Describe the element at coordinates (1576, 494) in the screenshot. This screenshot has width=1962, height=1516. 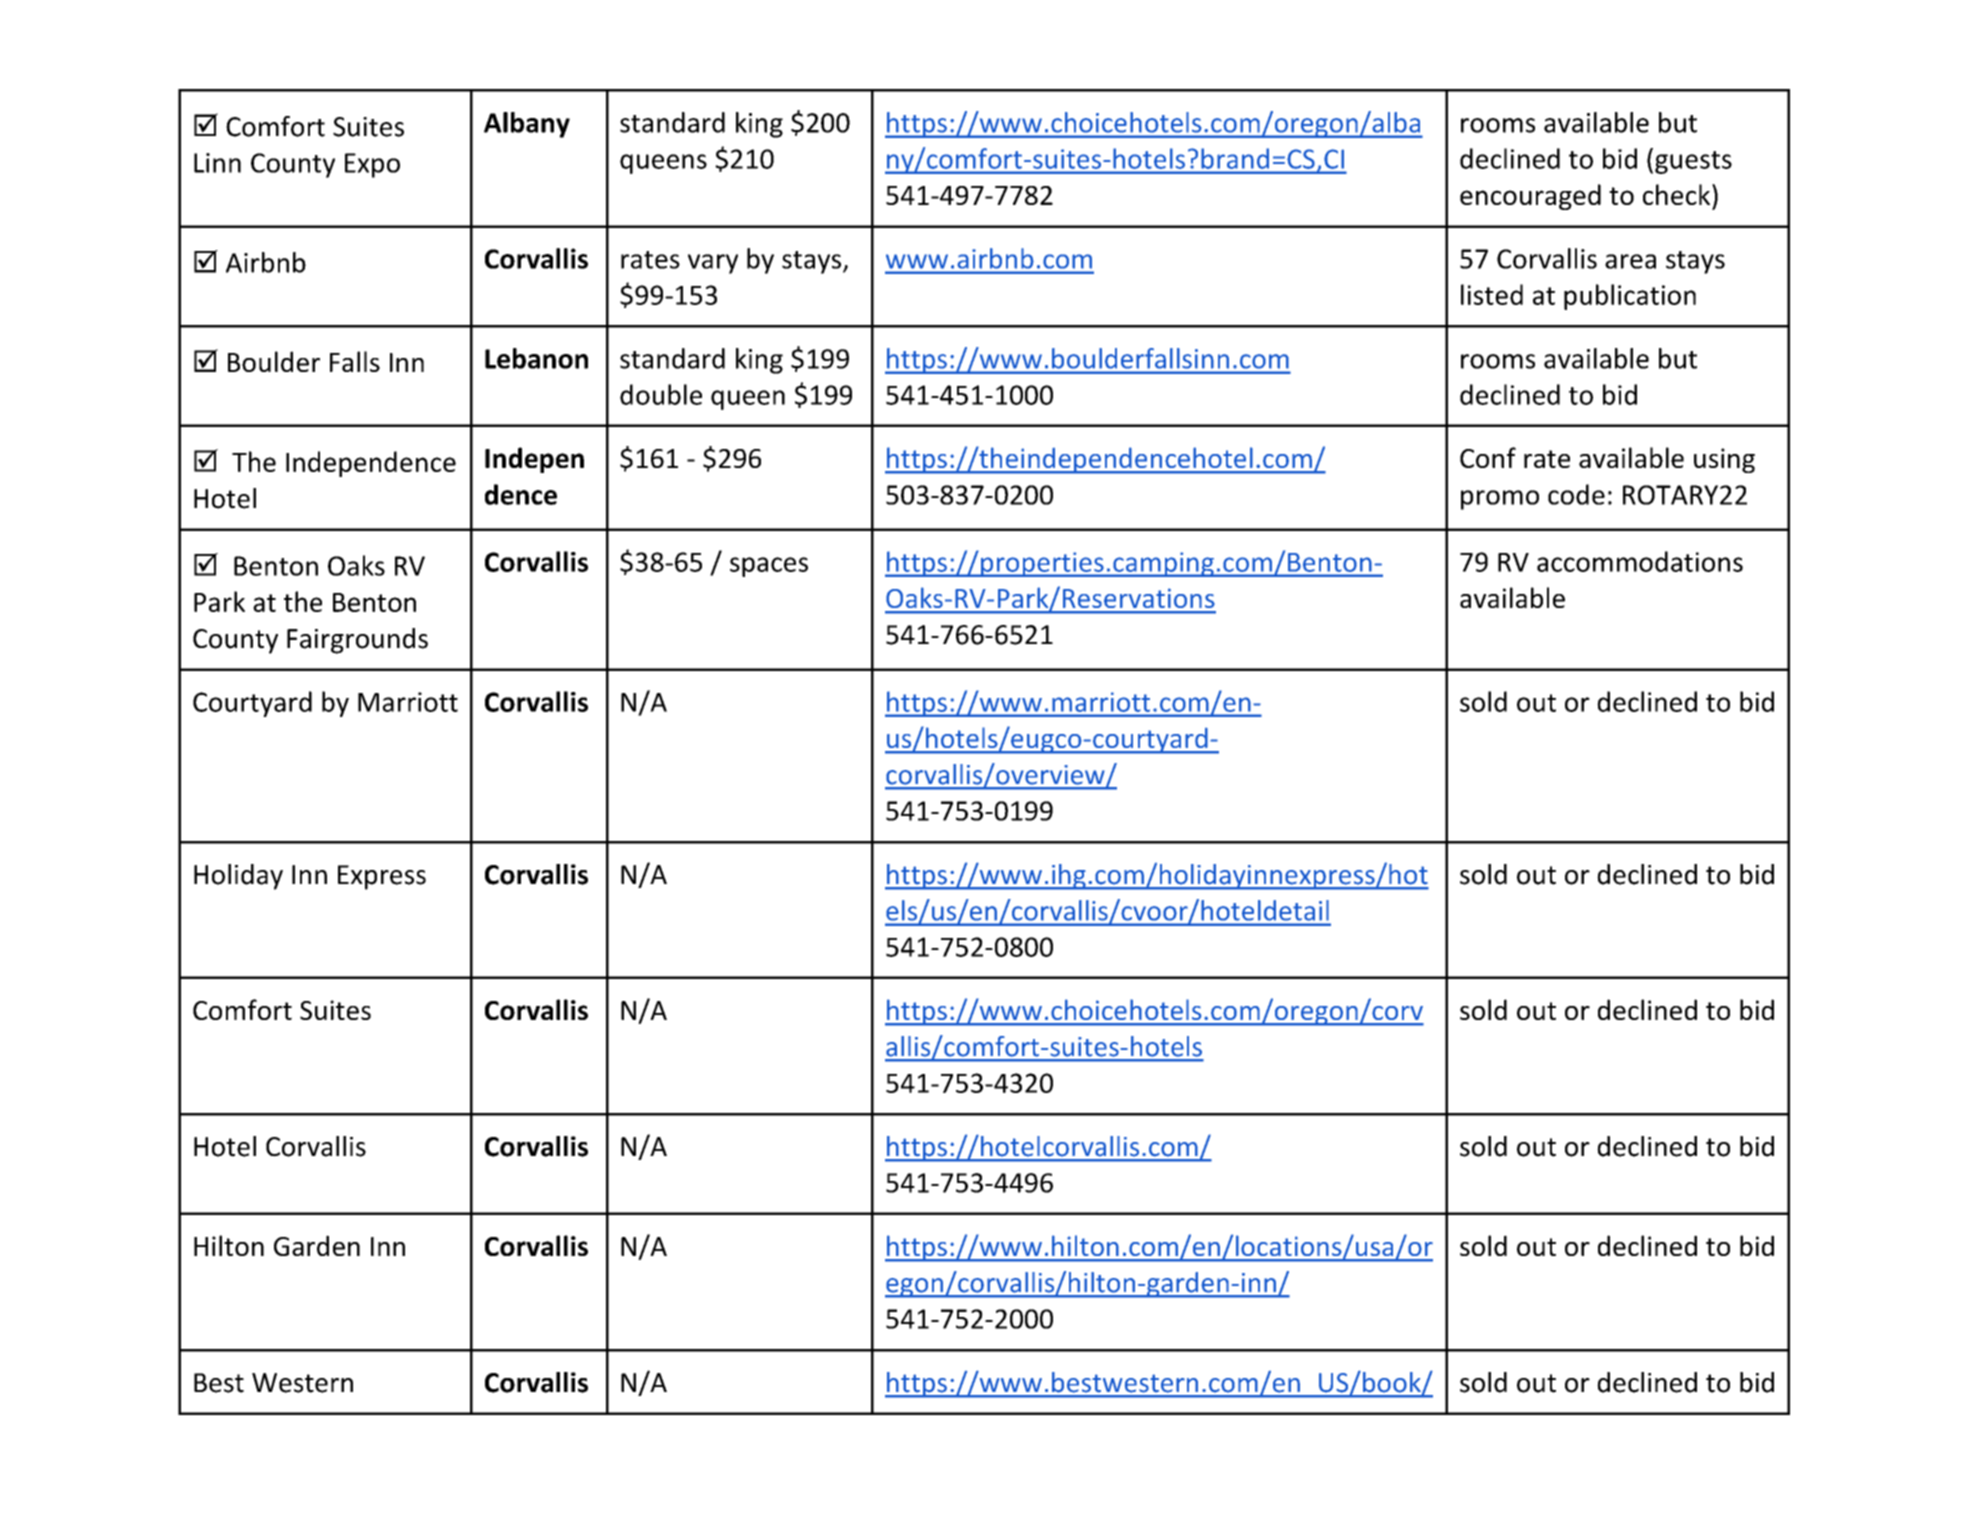
I see `code` at that location.
